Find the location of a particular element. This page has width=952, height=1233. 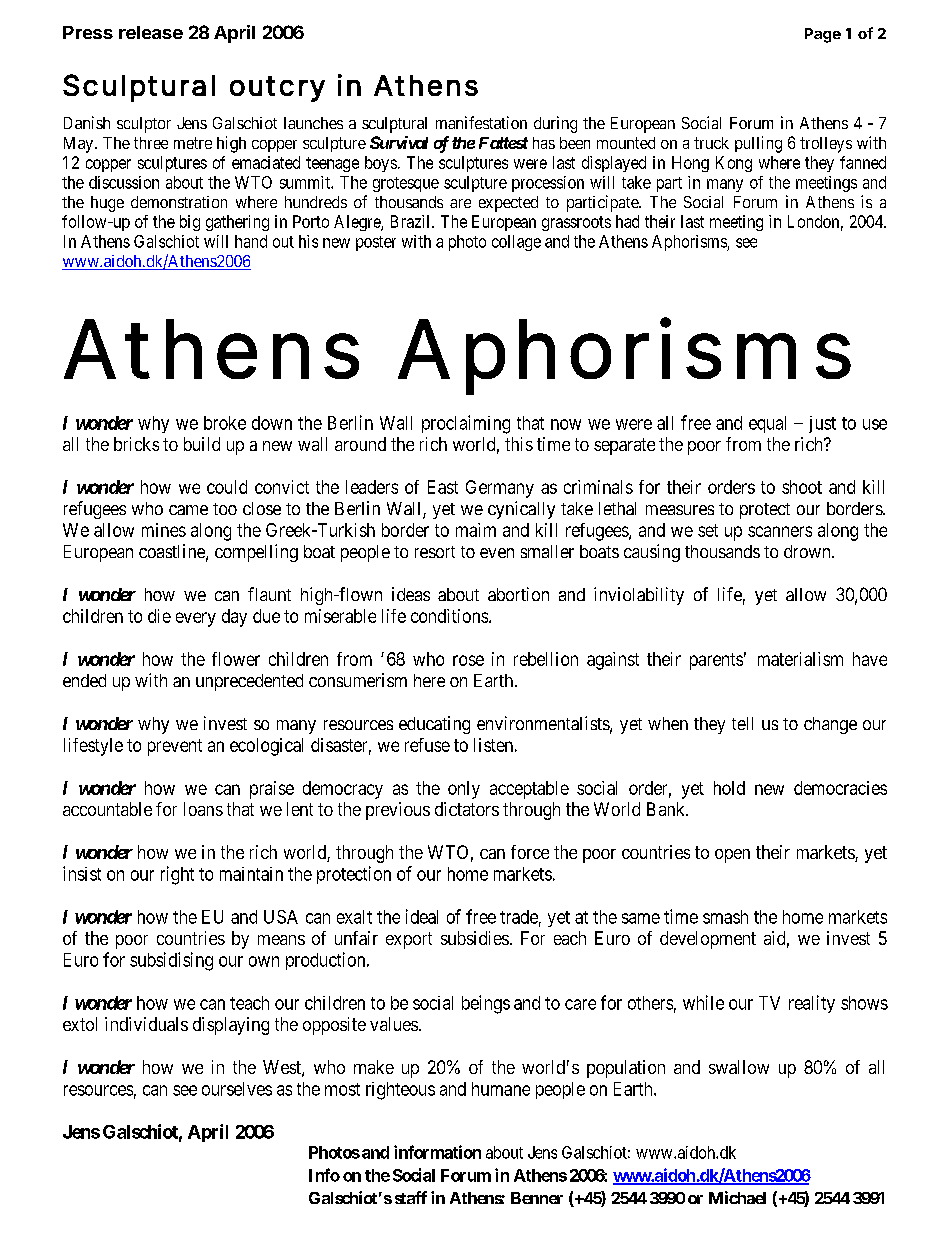

manifestation is located at coordinates (481, 122).
